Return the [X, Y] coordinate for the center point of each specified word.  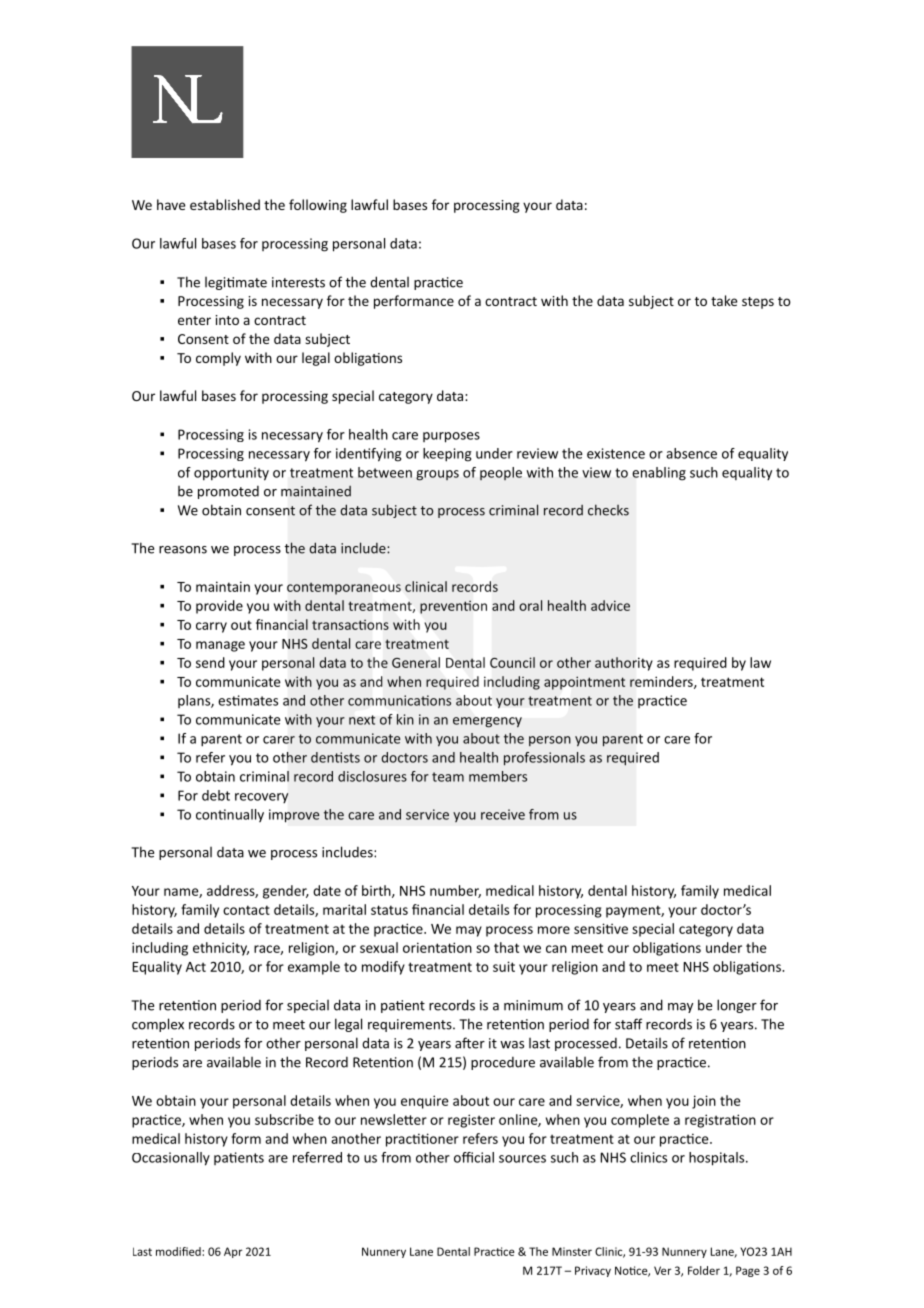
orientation [437, 947]
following [318, 206]
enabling [659, 474]
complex [158, 1025]
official [474, 1157]
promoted [228, 492]
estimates [248, 700]
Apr [233, 1252]
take [724, 300]
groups [437, 475]
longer [737, 1006]
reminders [662, 682]
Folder [704, 1270]
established [225, 204]
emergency [487, 722]
